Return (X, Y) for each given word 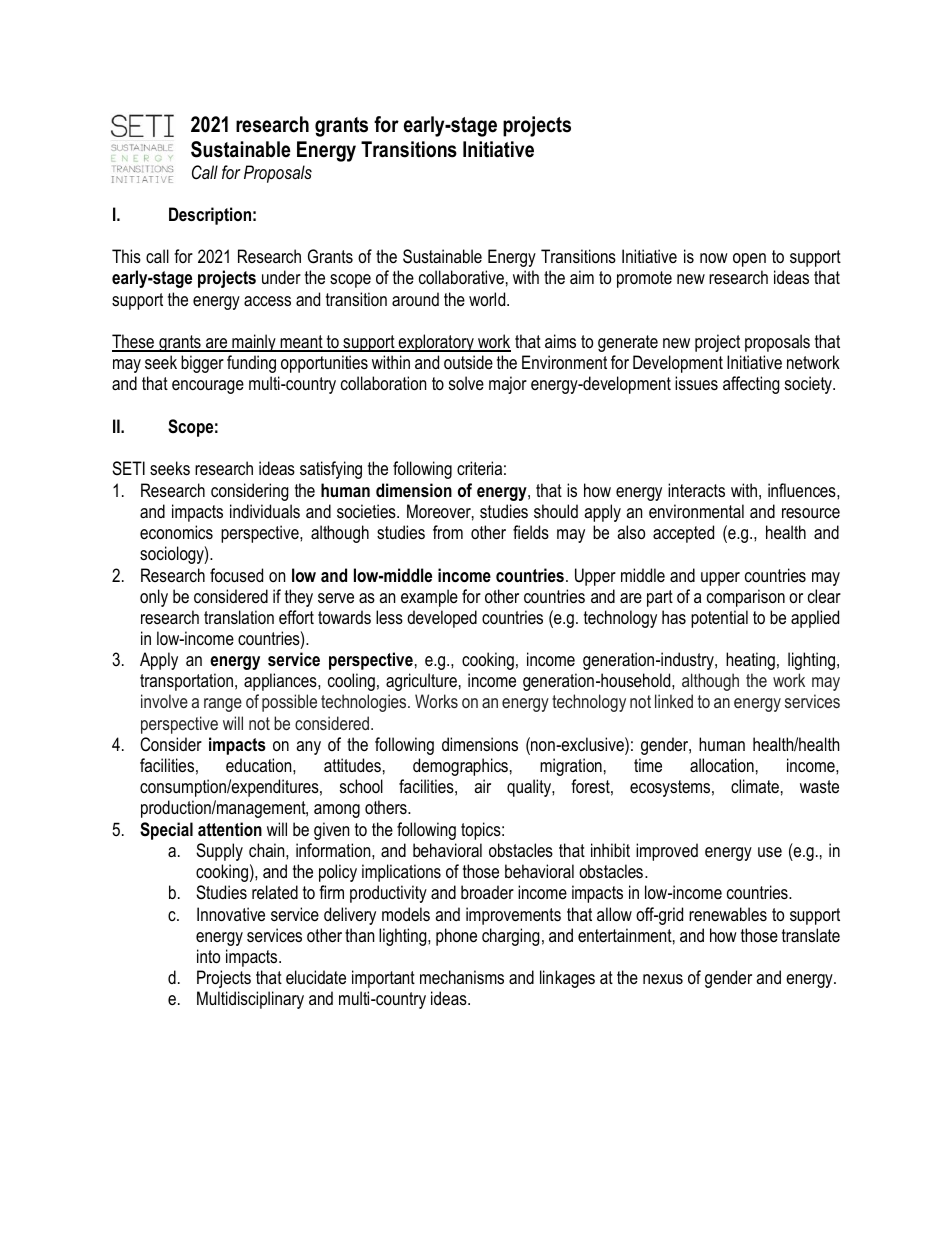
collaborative (461, 277)
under (281, 277)
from (448, 532)
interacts (696, 490)
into (208, 956)
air (482, 786)
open (749, 260)
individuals (265, 511)
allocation (722, 765)
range (223, 705)
